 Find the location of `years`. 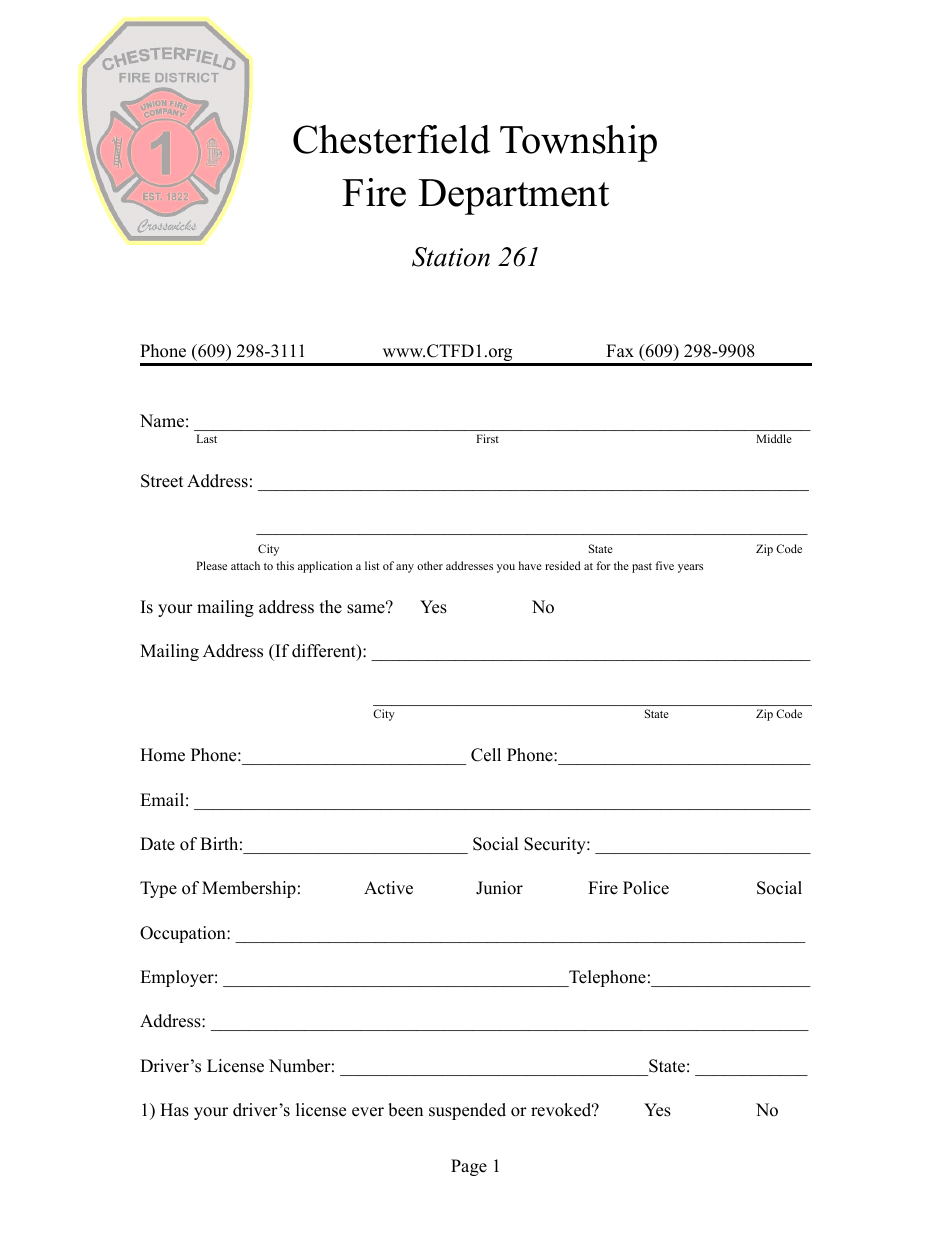

years is located at coordinates (690, 568).
